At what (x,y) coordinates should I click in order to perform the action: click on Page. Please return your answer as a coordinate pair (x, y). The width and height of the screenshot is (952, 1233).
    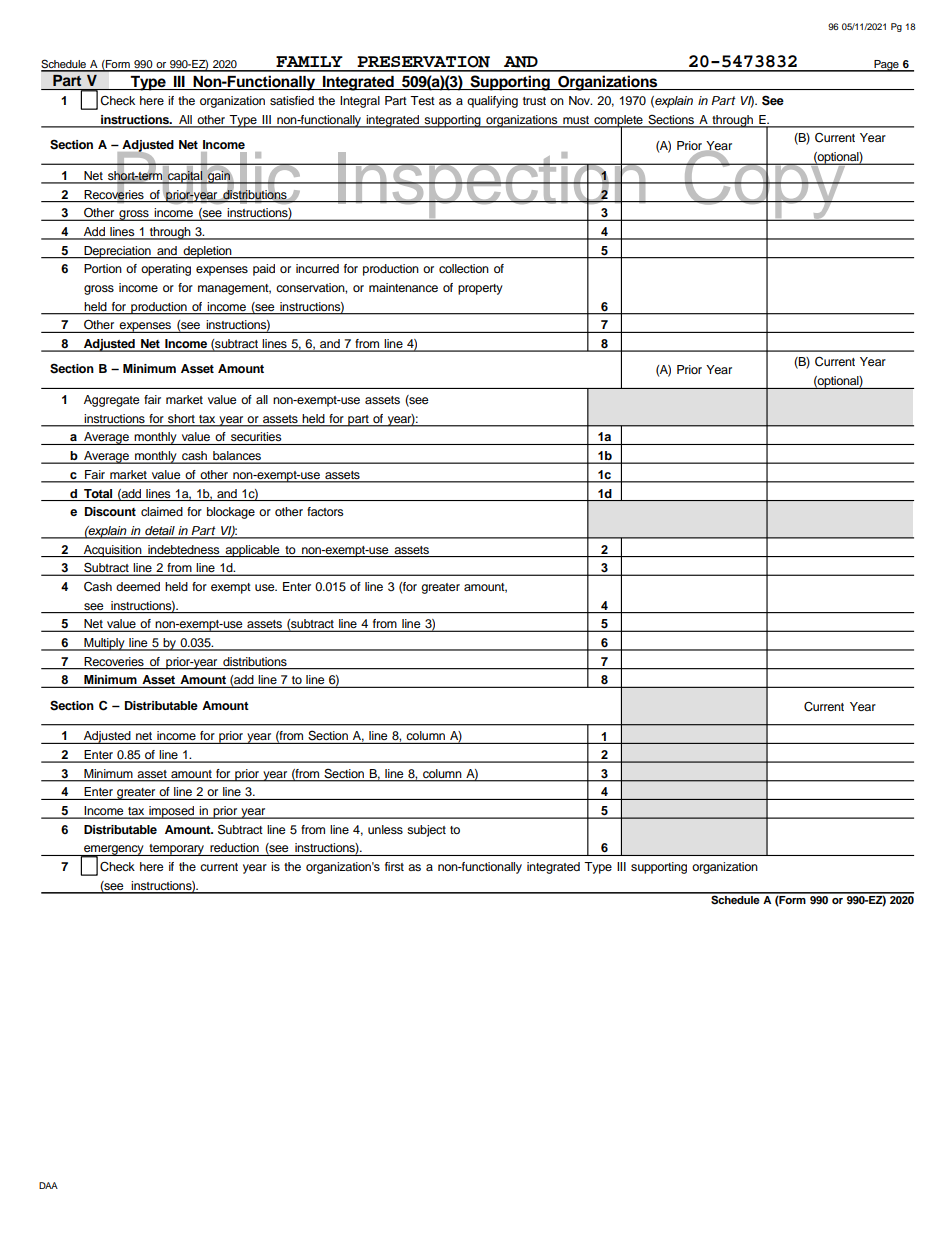
    Looking at the image, I should click on (886, 66).
